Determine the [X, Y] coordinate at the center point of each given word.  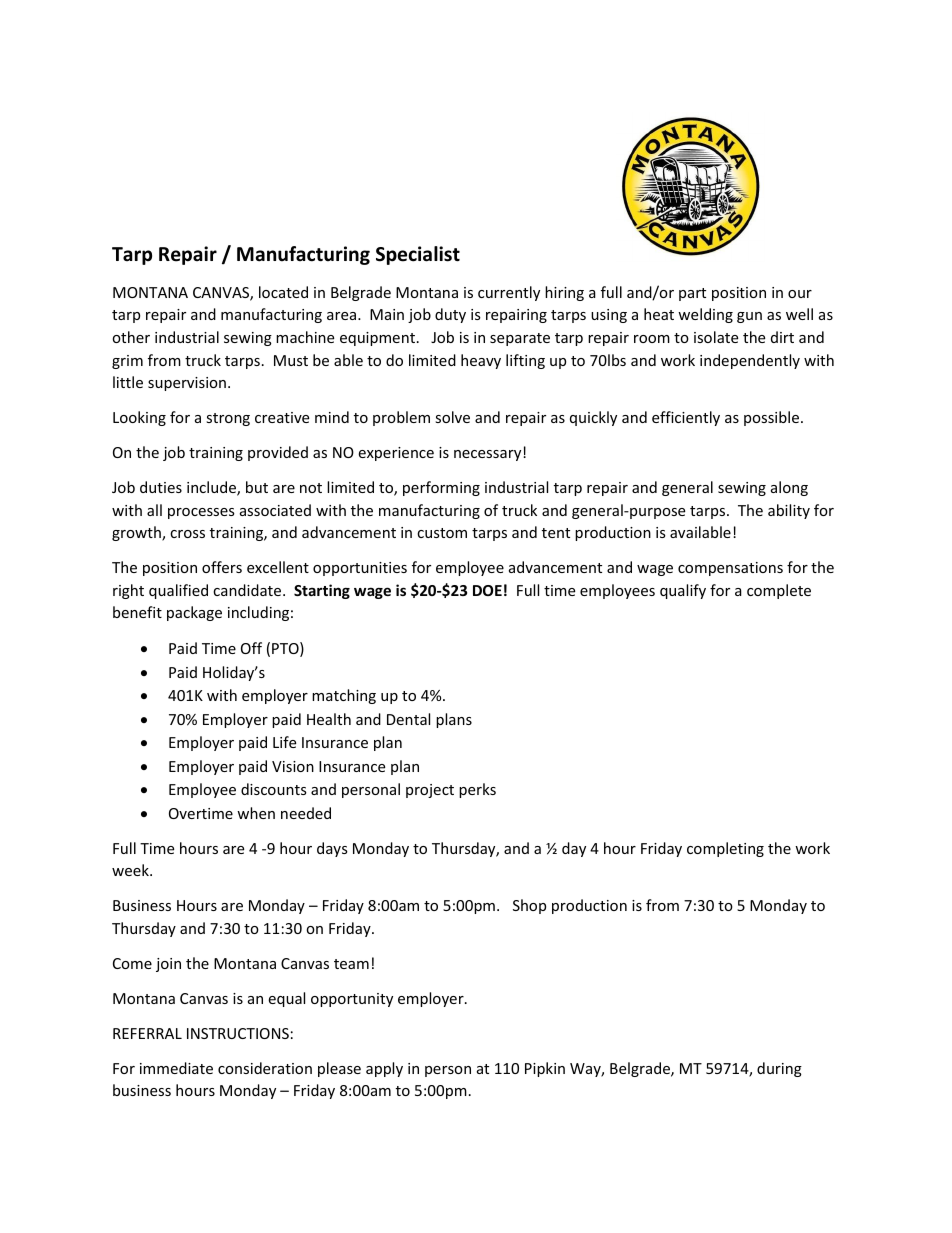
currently [509, 293]
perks [477, 790]
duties [161, 487]
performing [441, 488]
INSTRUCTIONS [238, 1033]
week [131, 870]
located [283, 292]
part [692, 294]
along [789, 488]
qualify [683, 591]
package [194, 613]
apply [384, 1069]
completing [725, 849]
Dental [408, 719]
